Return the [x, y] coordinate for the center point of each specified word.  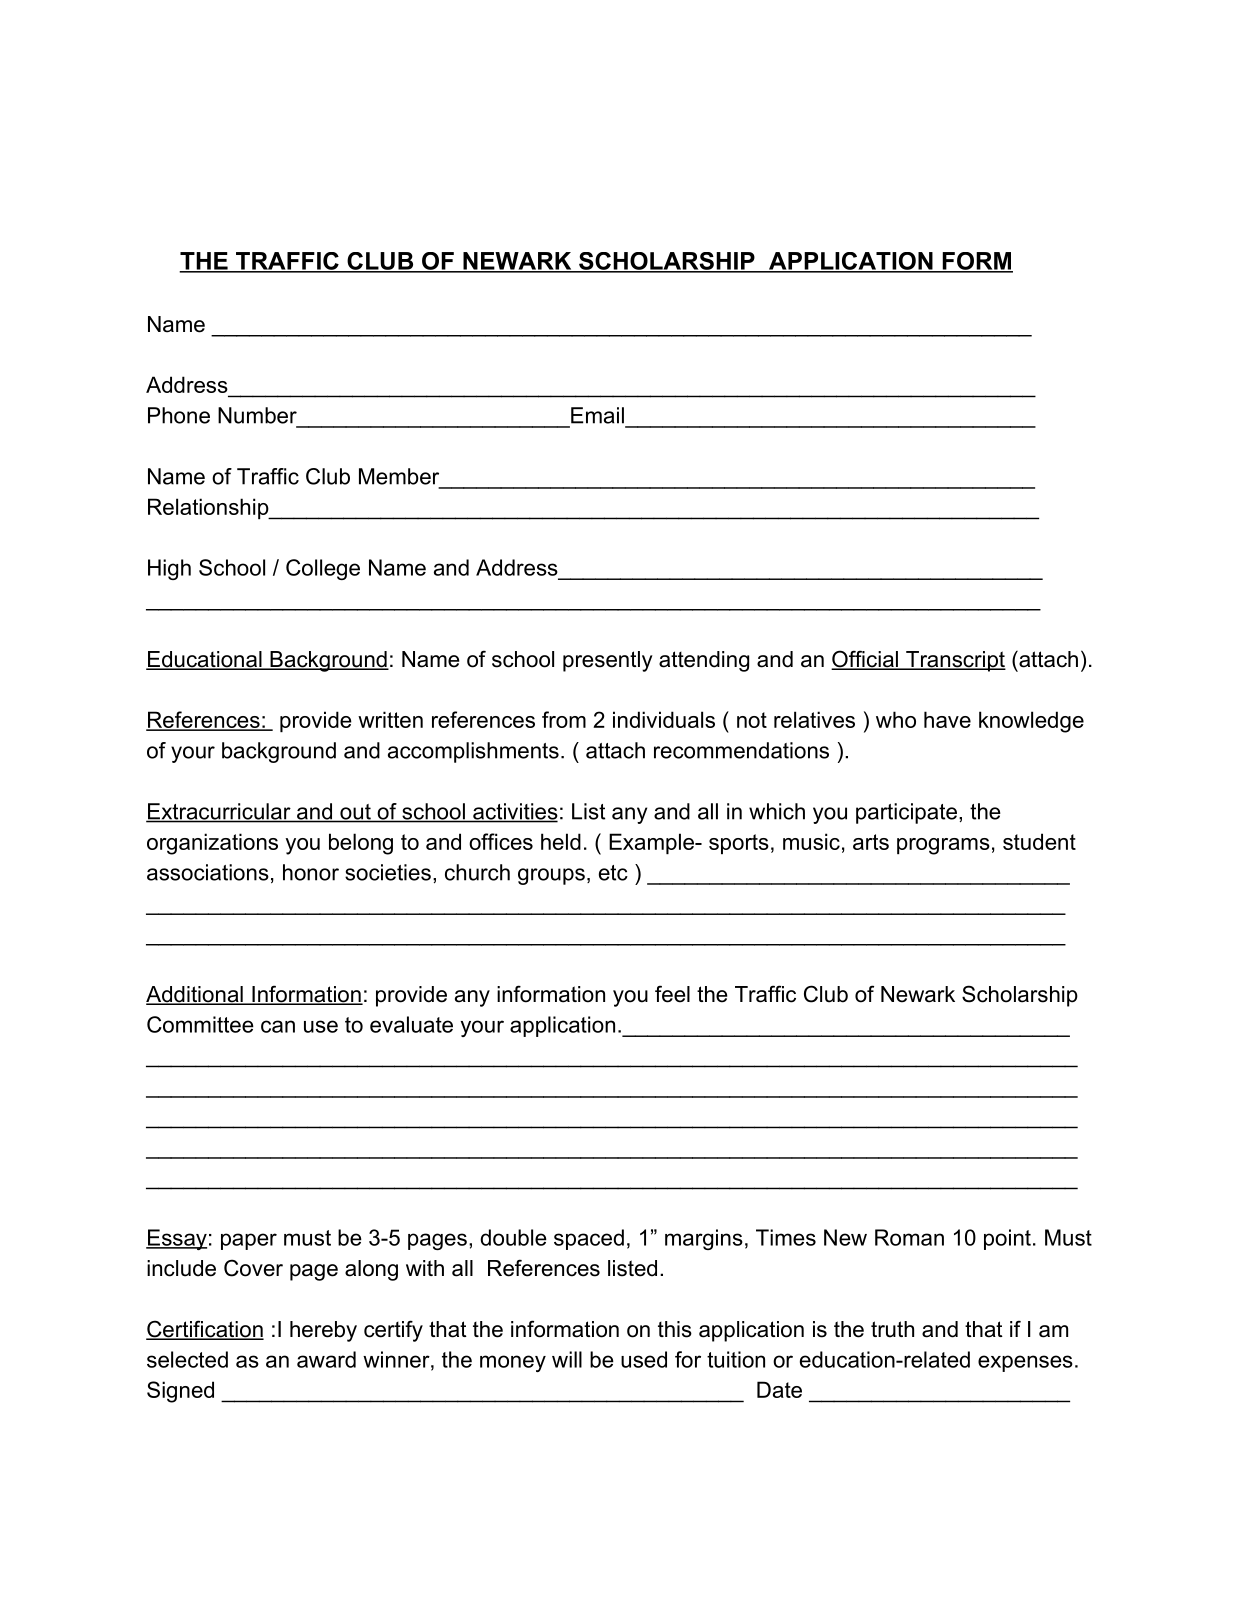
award [326, 1359]
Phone [179, 415]
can [278, 1026]
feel [672, 994]
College [323, 569]
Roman [909, 1237]
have [947, 719]
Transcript [955, 661]
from [564, 719]
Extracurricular [219, 812]
